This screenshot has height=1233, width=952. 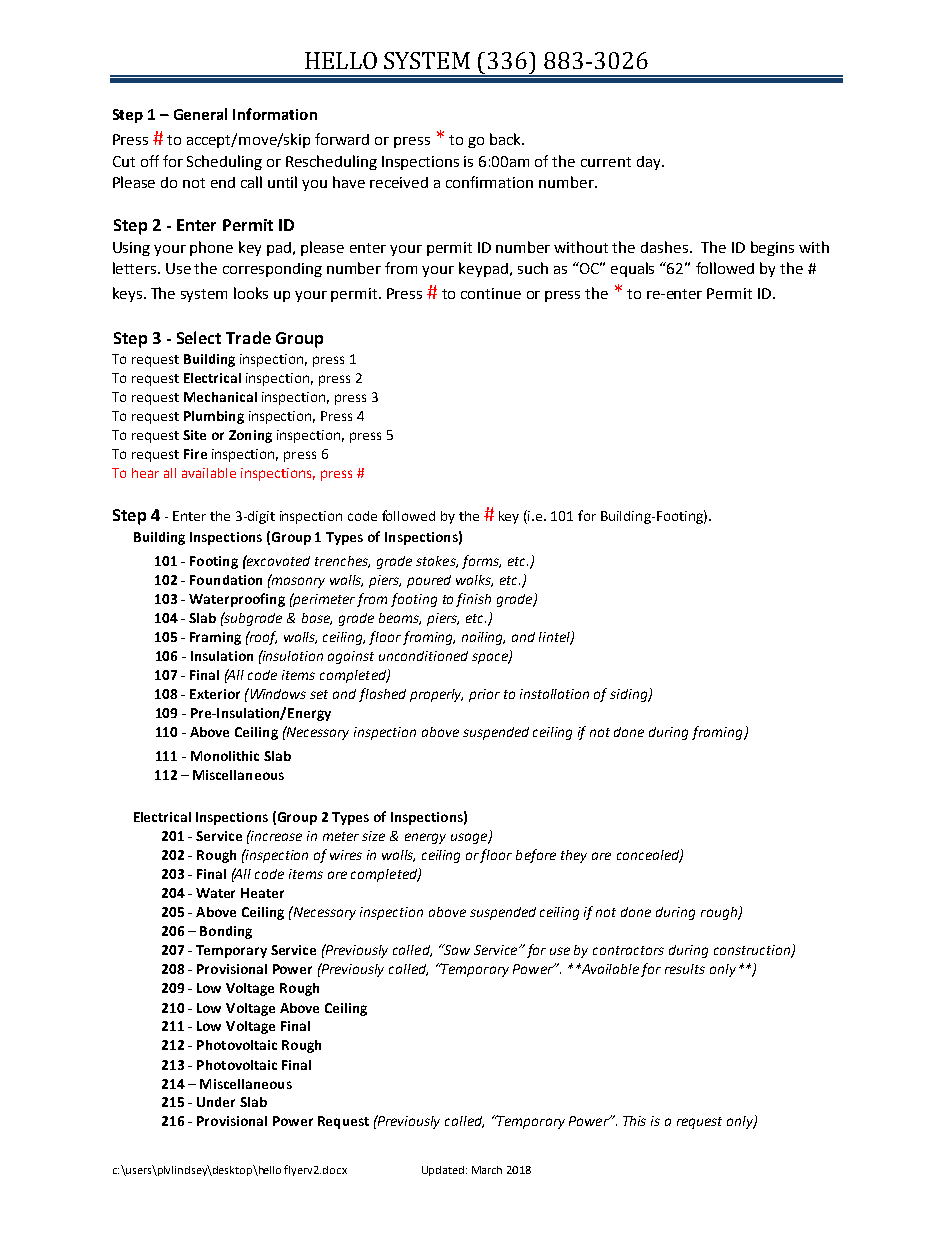 What do you see at coordinates (215, 694) in the screenshot?
I see `Exterior` at bounding box center [215, 694].
